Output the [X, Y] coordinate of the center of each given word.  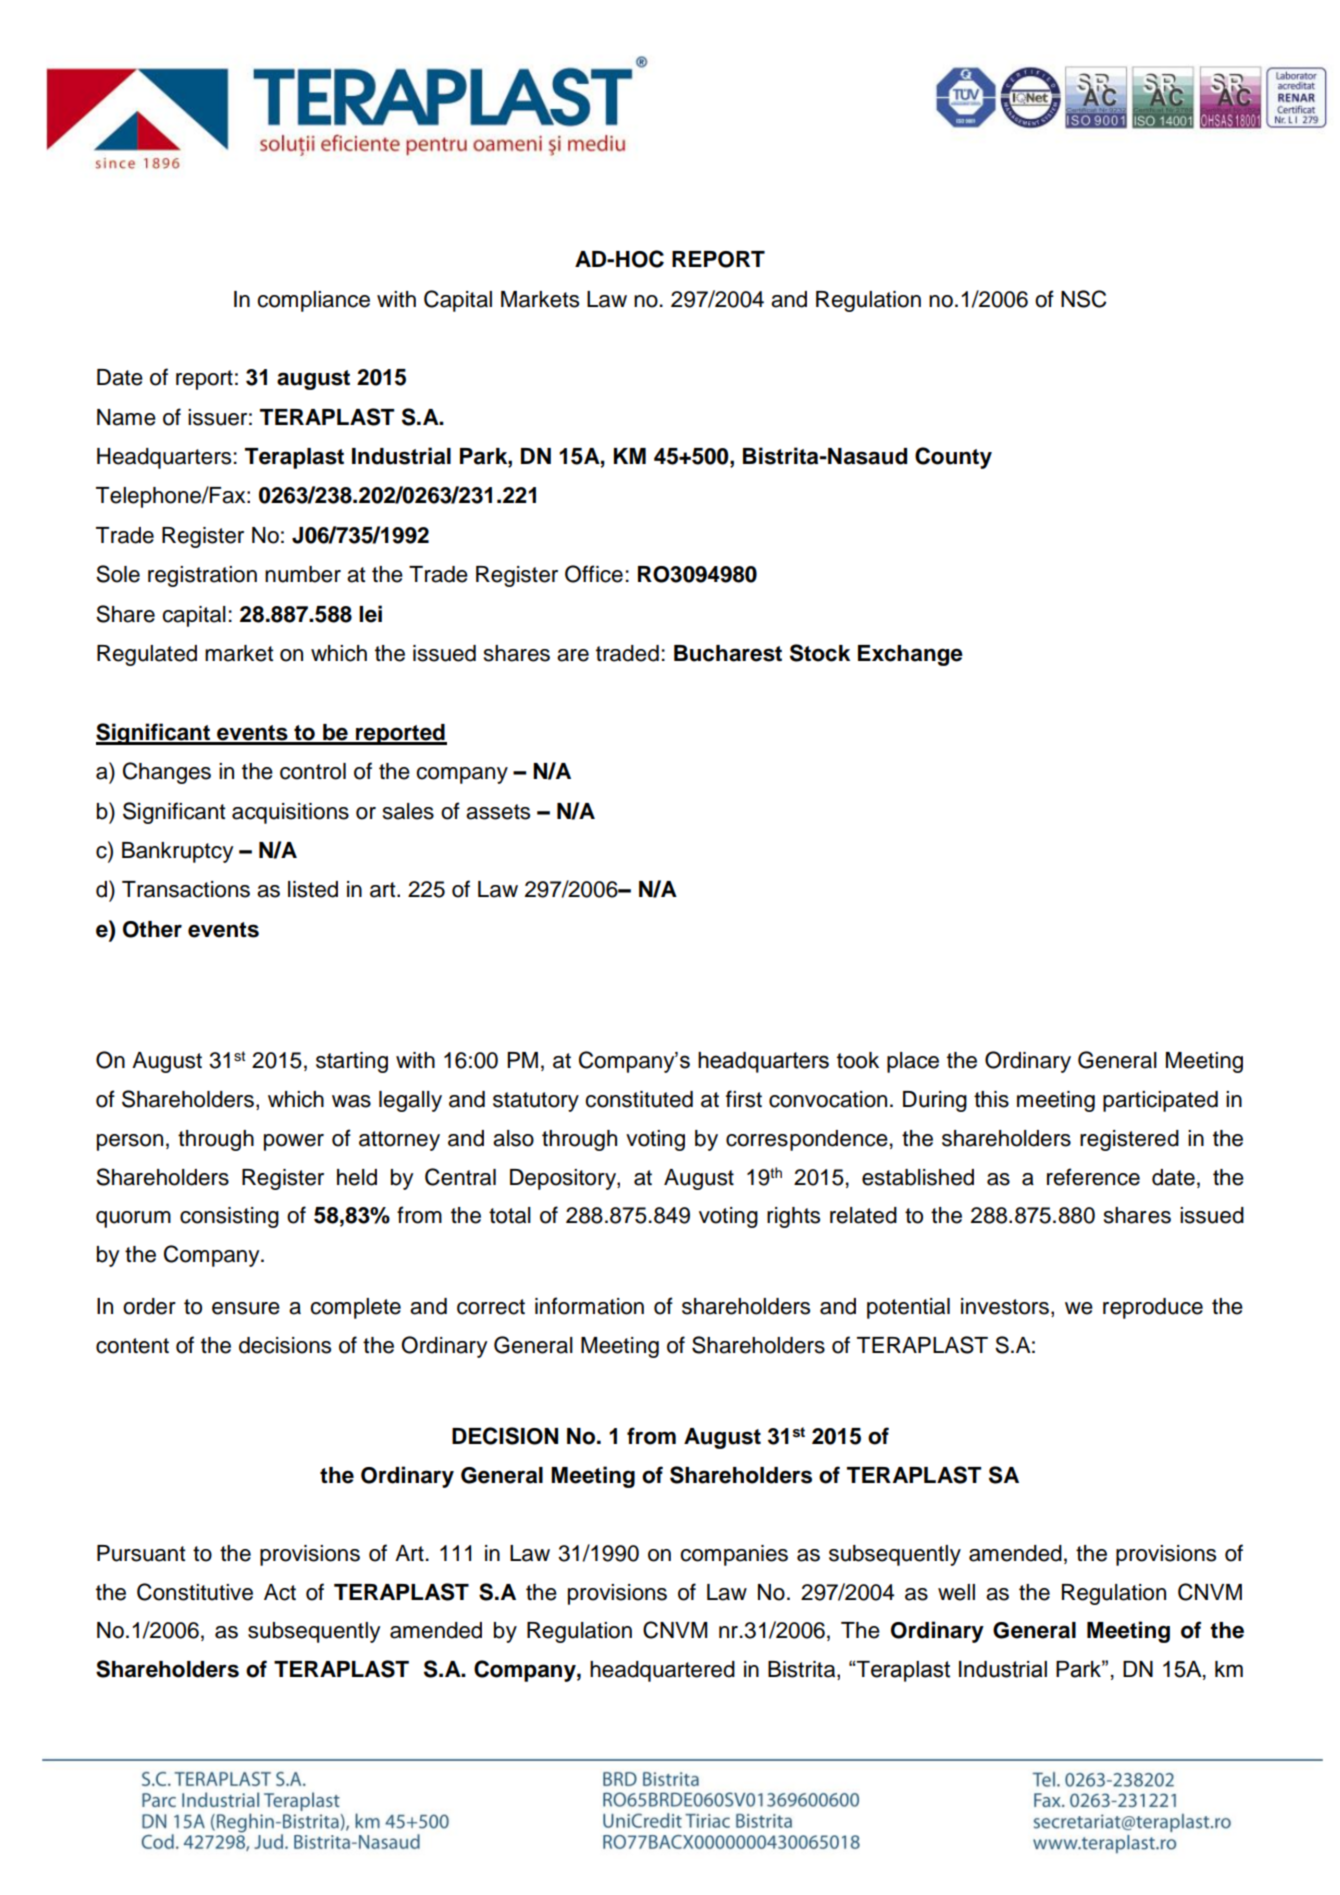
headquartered [662, 1671]
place [913, 1062]
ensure [246, 1308]
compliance [313, 301]
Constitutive [195, 1592]
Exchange [910, 655]
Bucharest [728, 653]
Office [594, 574]
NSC [1084, 299]
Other [152, 929]
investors [1005, 1306]
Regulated [147, 655]
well [956, 1592]
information [589, 1306]
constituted [639, 1099]
